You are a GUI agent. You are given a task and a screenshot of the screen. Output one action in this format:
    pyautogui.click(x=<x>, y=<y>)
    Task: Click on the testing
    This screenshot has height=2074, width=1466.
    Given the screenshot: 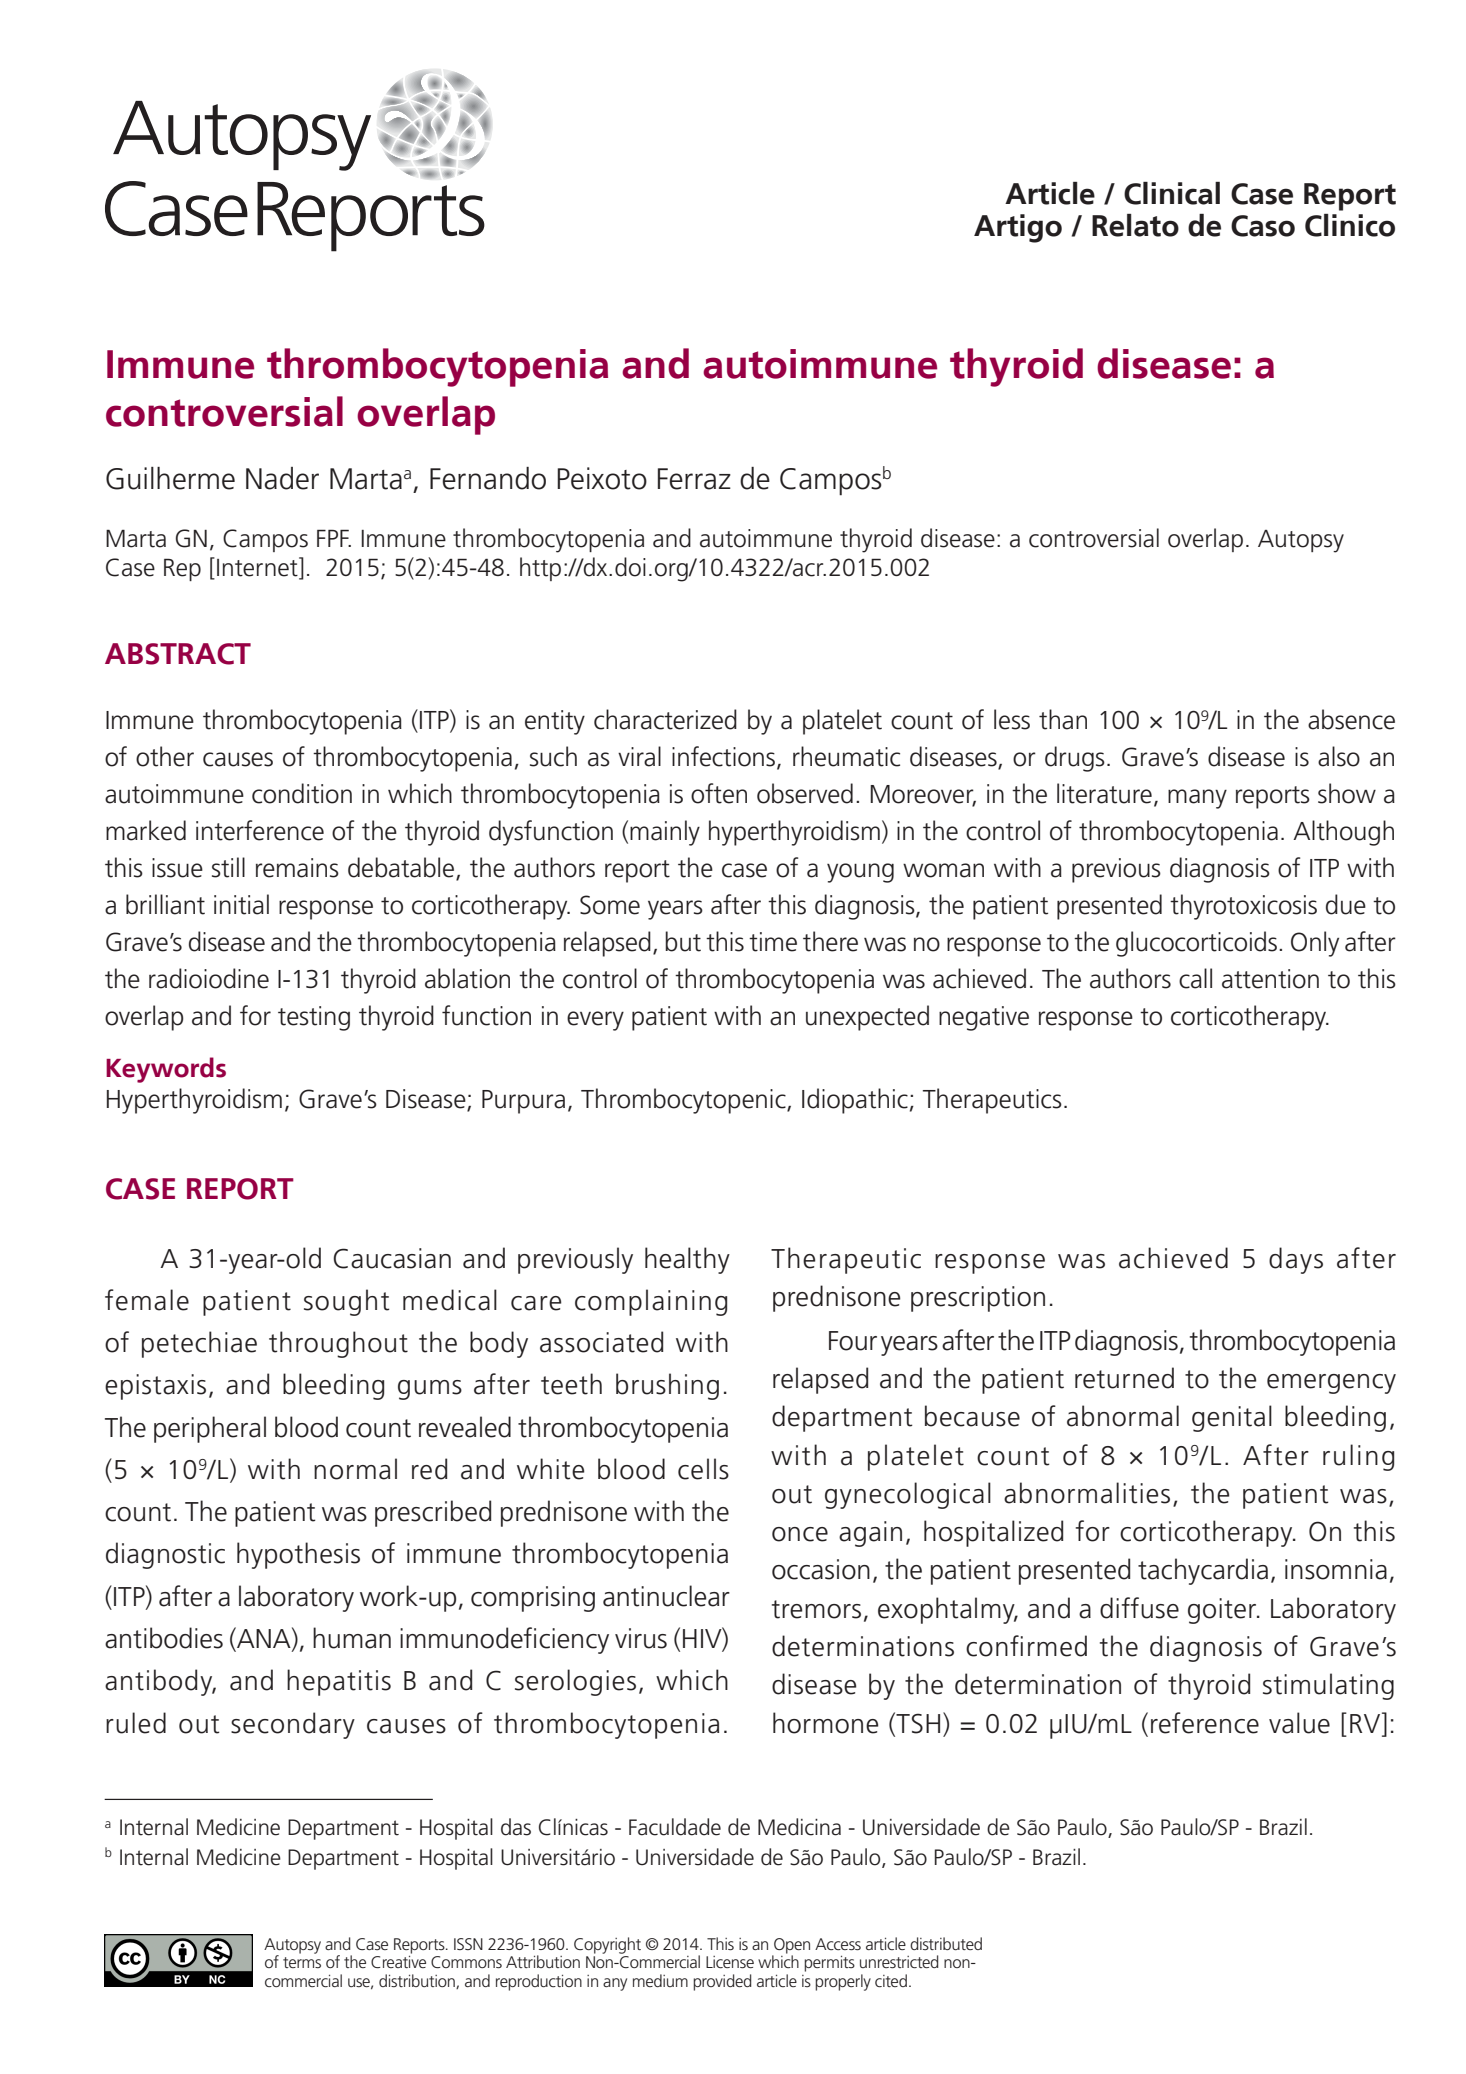 What is the action you would take?
    pyautogui.click(x=314, y=1018)
